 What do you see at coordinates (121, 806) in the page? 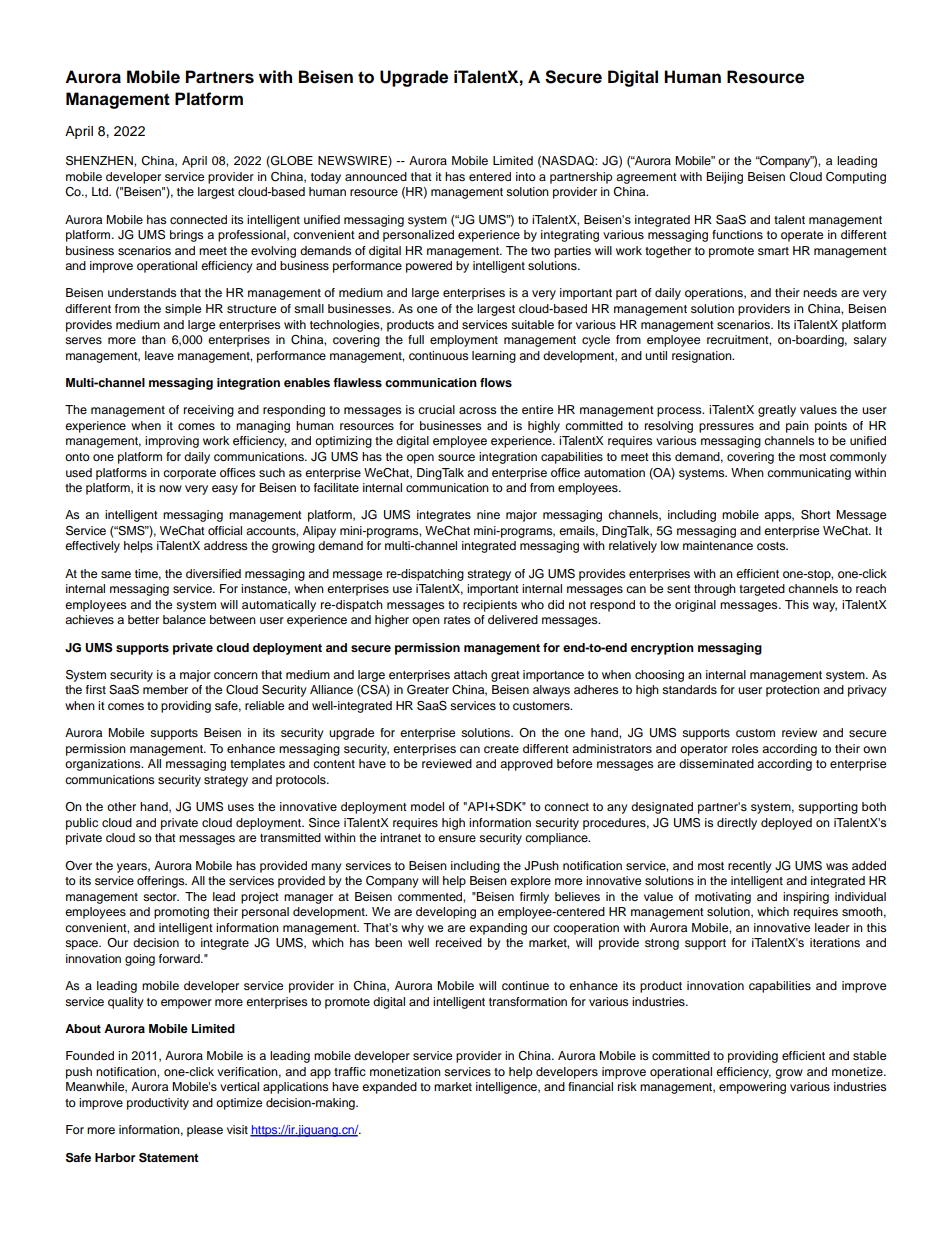
I see `other` at bounding box center [121, 806].
